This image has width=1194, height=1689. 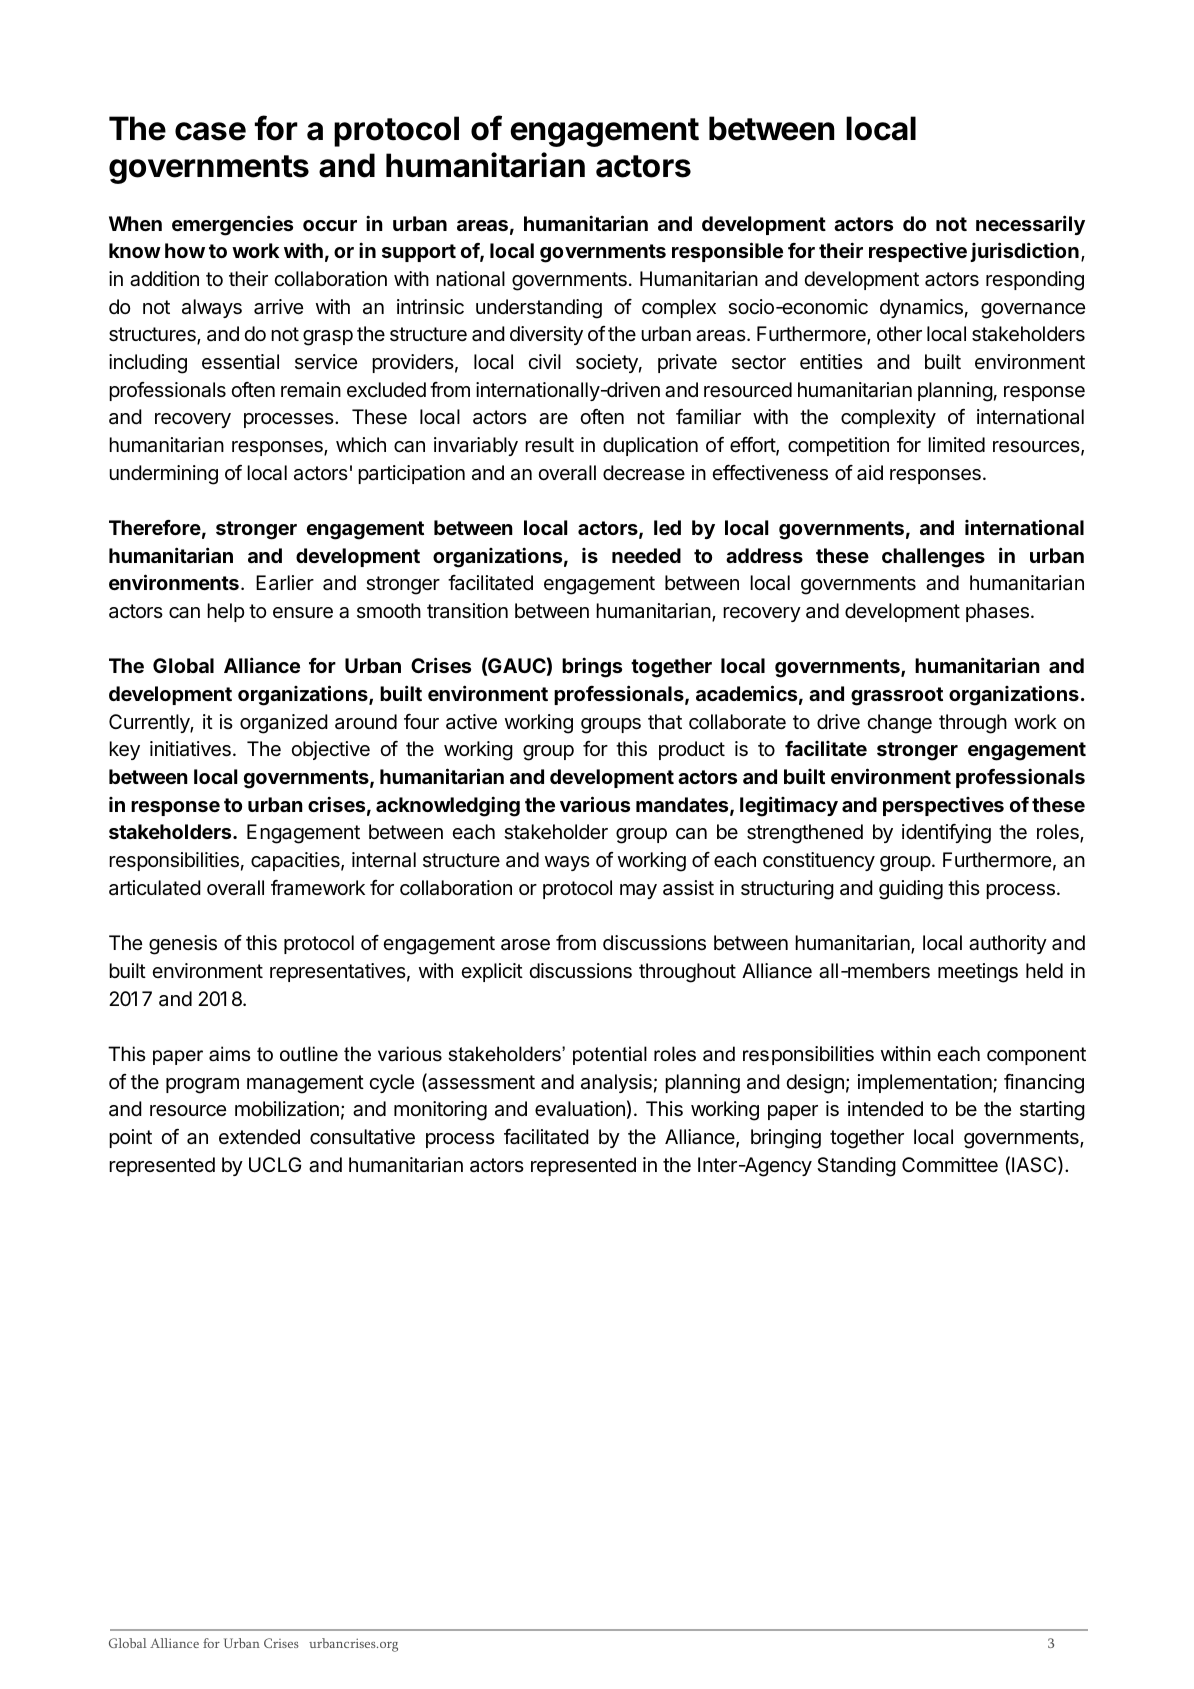 What do you see at coordinates (727, 252) in the image?
I see `responsible` at bounding box center [727, 252].
